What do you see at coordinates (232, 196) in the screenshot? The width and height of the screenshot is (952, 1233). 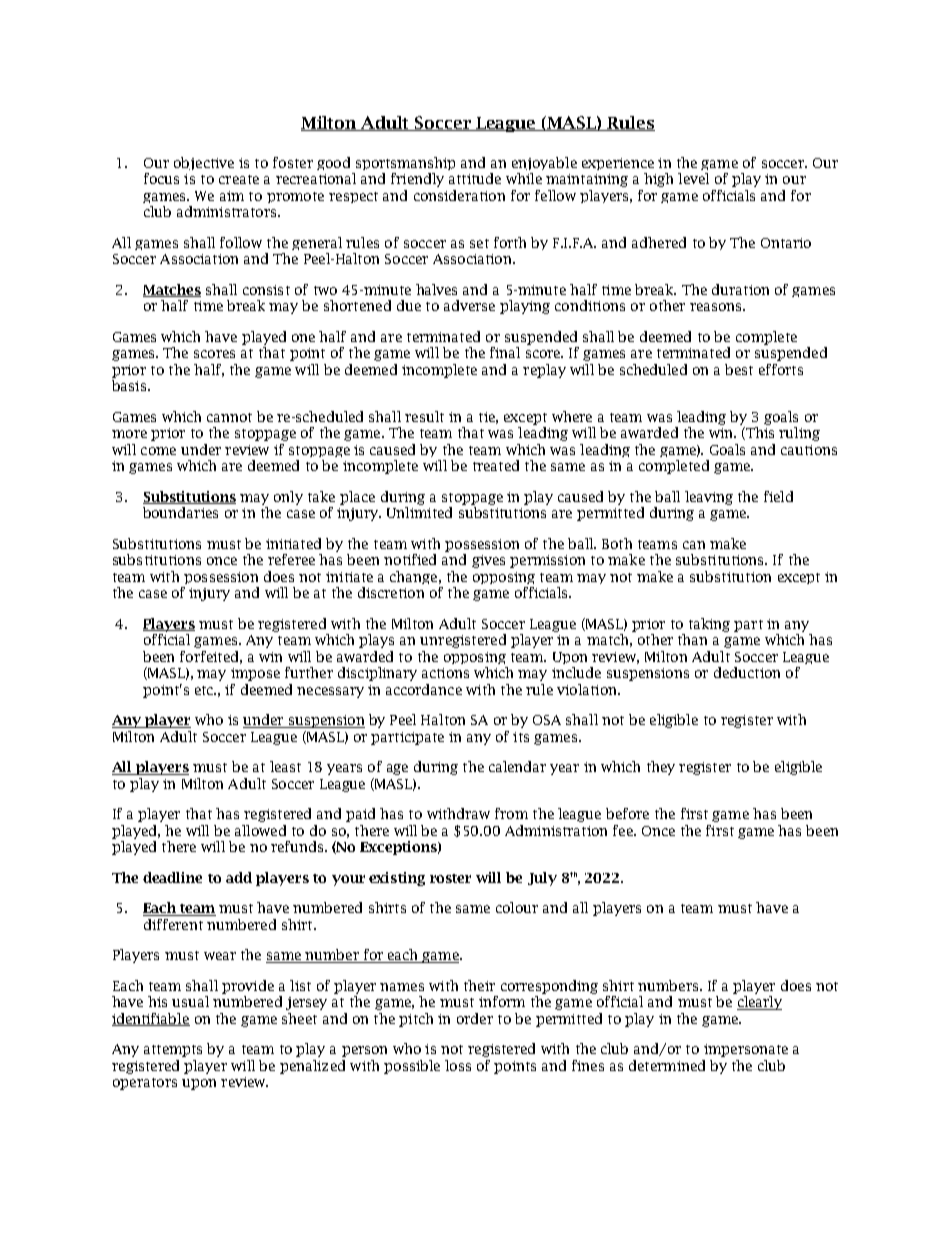 I see `aim` at bounding box center [232, 196].
